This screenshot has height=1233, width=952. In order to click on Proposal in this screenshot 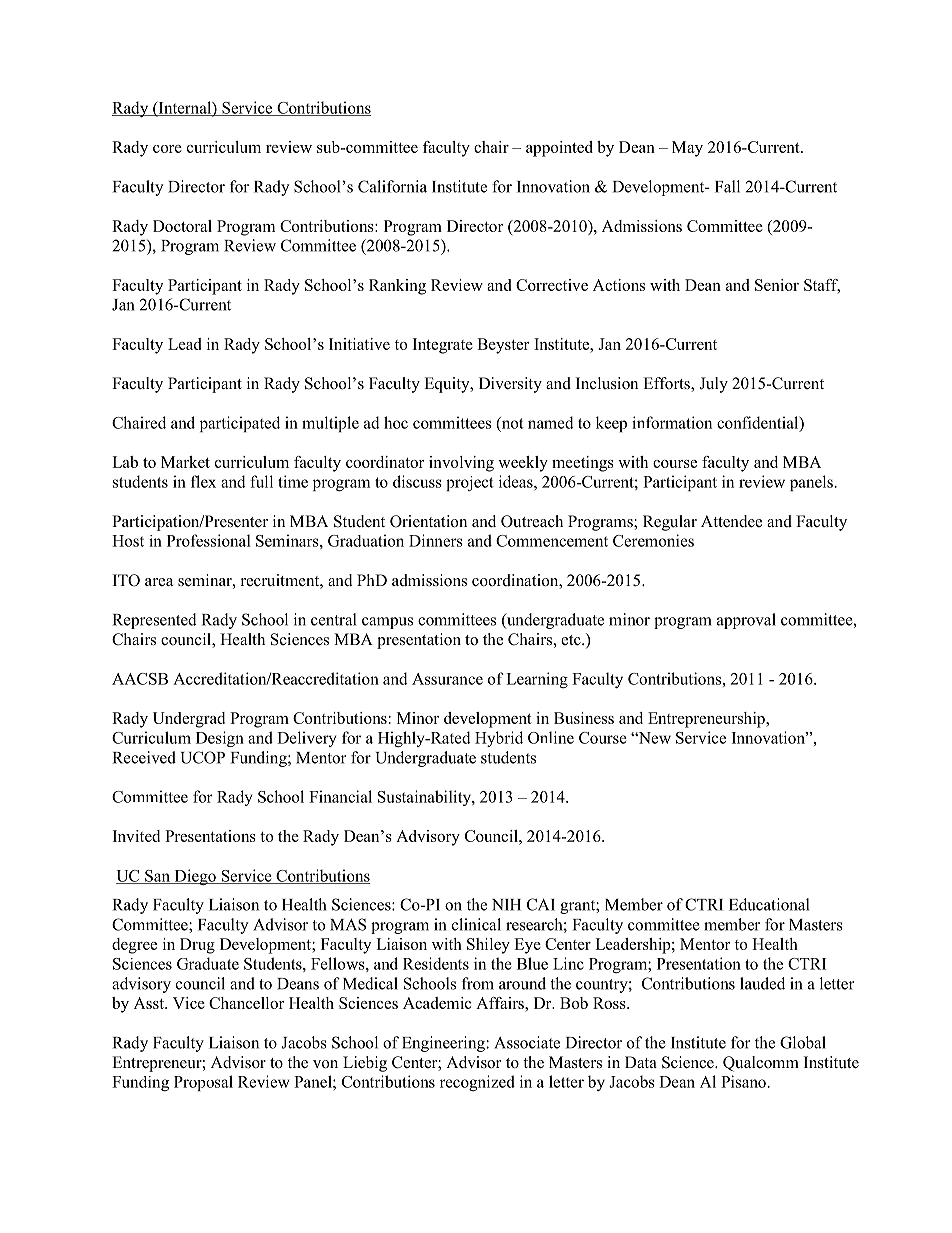, I will do `click(203, 1083)`.
